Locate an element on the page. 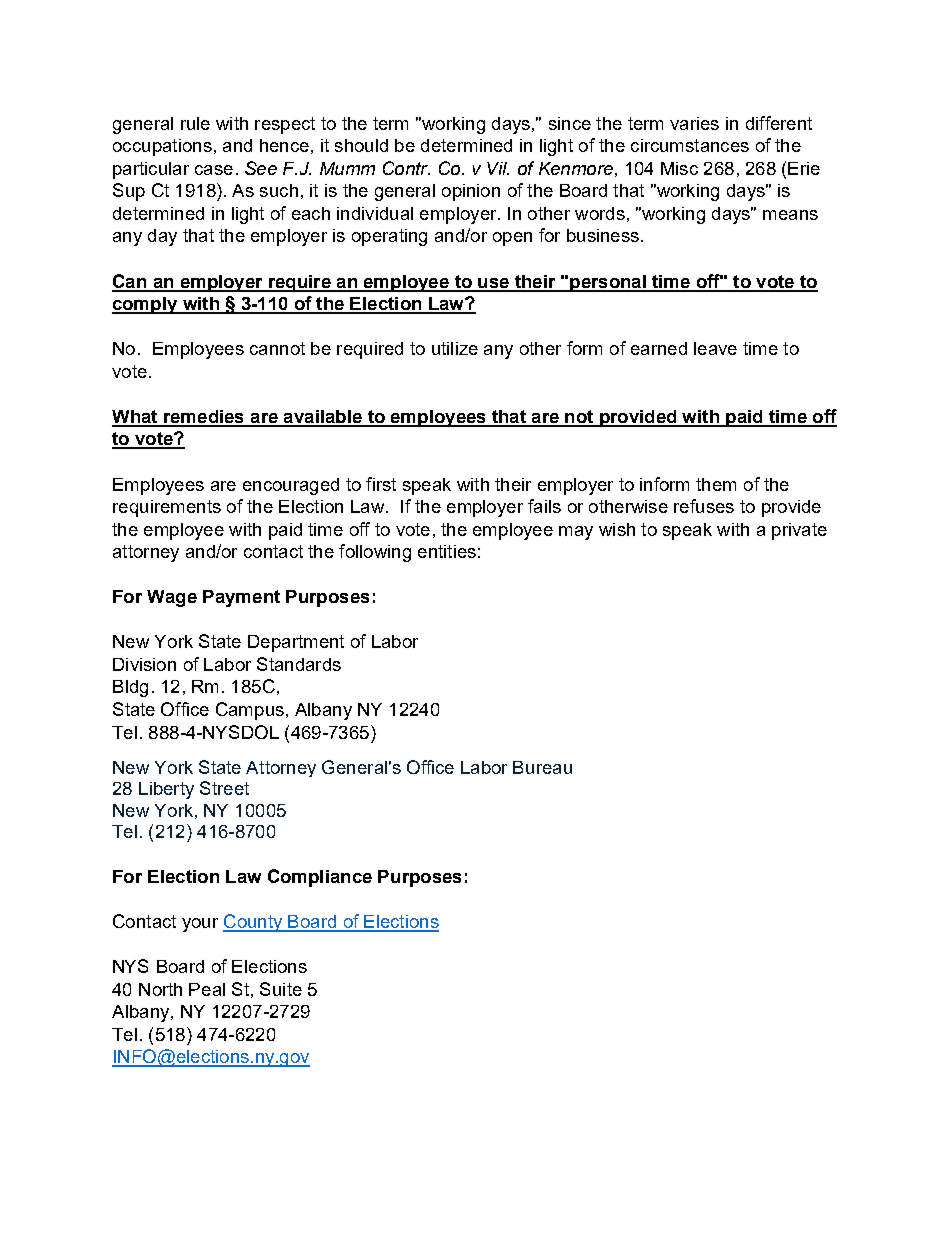 This image has width=952, height=1233. Vil is located at coordinates (498, 168).
